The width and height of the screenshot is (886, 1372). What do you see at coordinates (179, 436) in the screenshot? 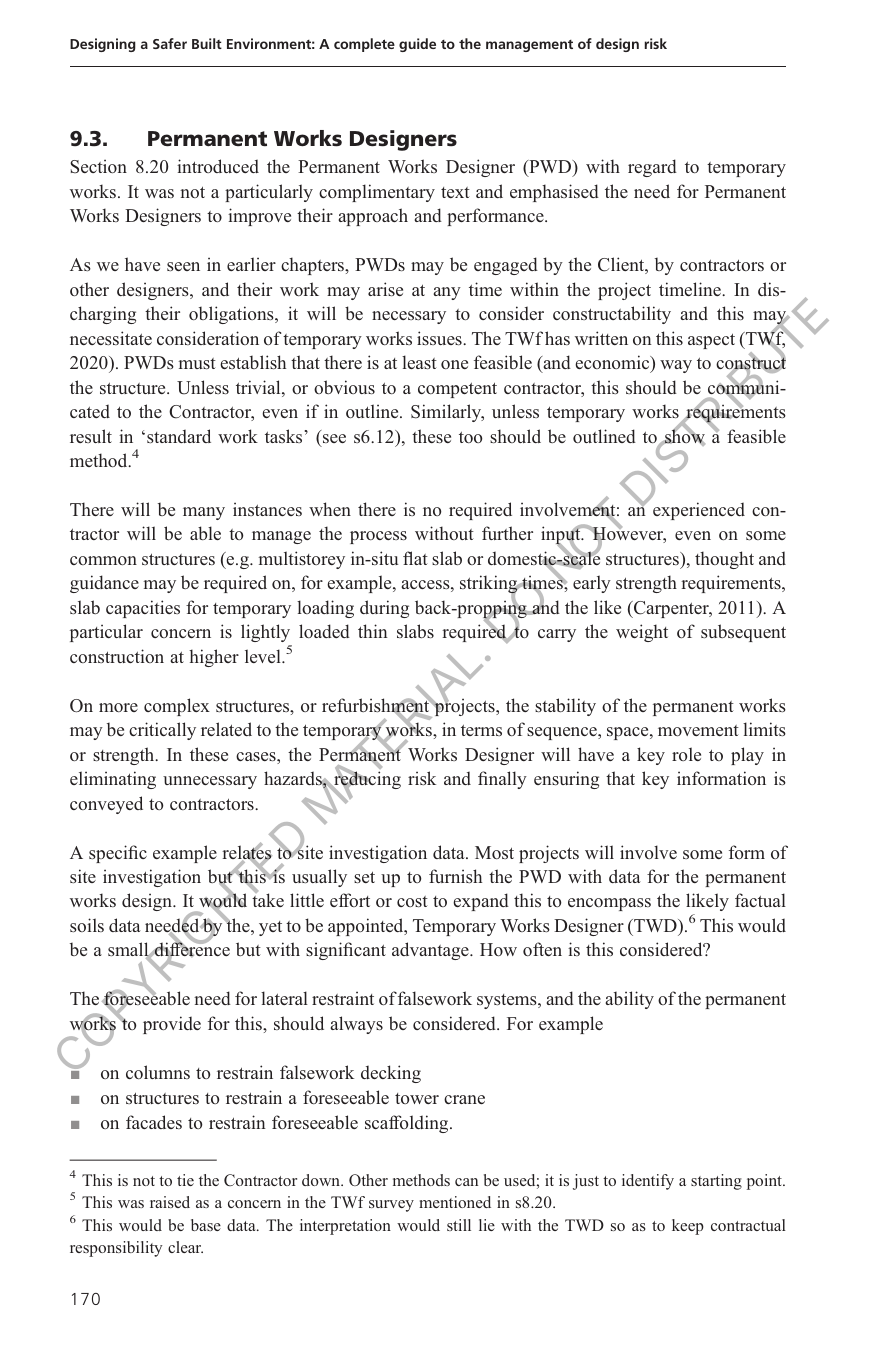
I see `standard` at bounding box center [179, 436].
